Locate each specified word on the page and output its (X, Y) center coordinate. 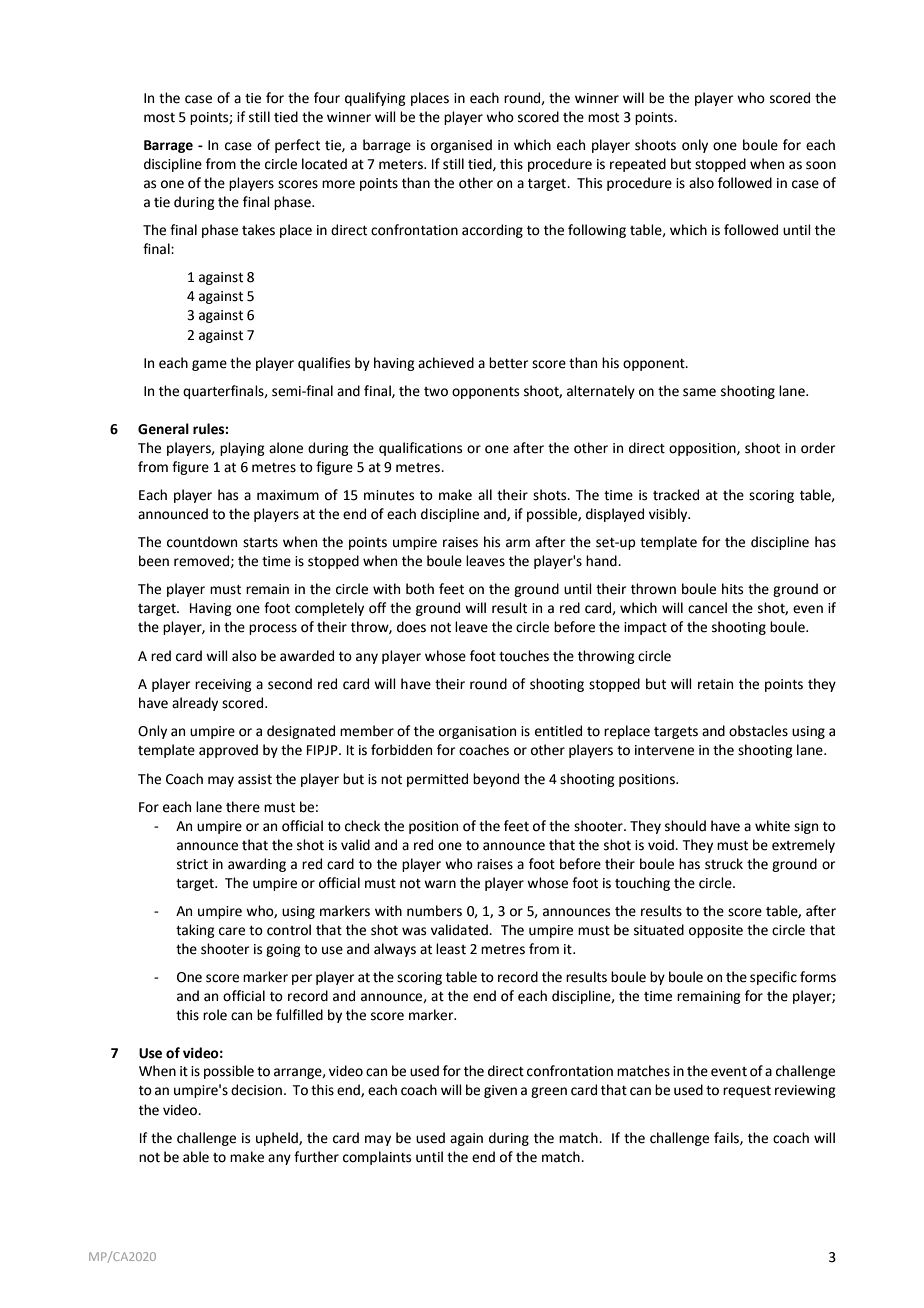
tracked (676, 495)
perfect (297, 146)
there (243, 807)
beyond (496, 780)
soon (821, 165)
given (500, 1091)
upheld (278, 1139)
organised (461, 146)
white (772, 826)
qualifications (420, 449)
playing (242, 449)
